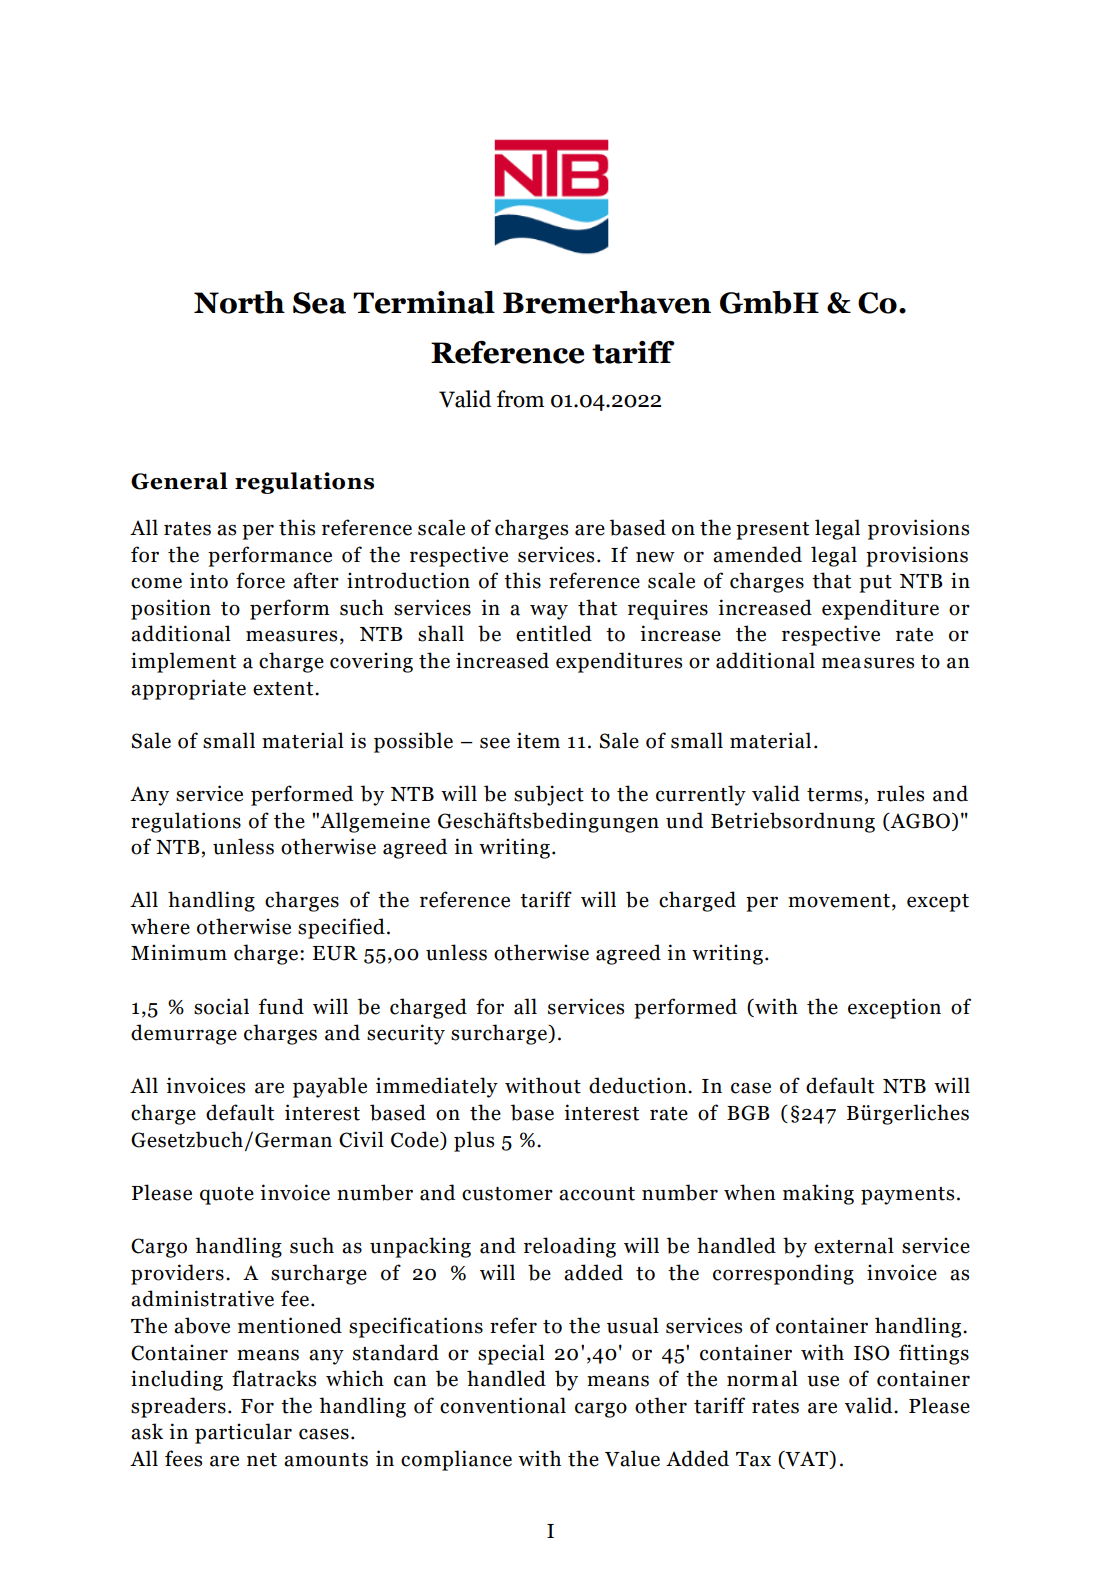 The height and width of the page is (1595, 1102). What do you see at coordinates (260, 580) in the page?
I see `force` at bounding box center [260, 580].
